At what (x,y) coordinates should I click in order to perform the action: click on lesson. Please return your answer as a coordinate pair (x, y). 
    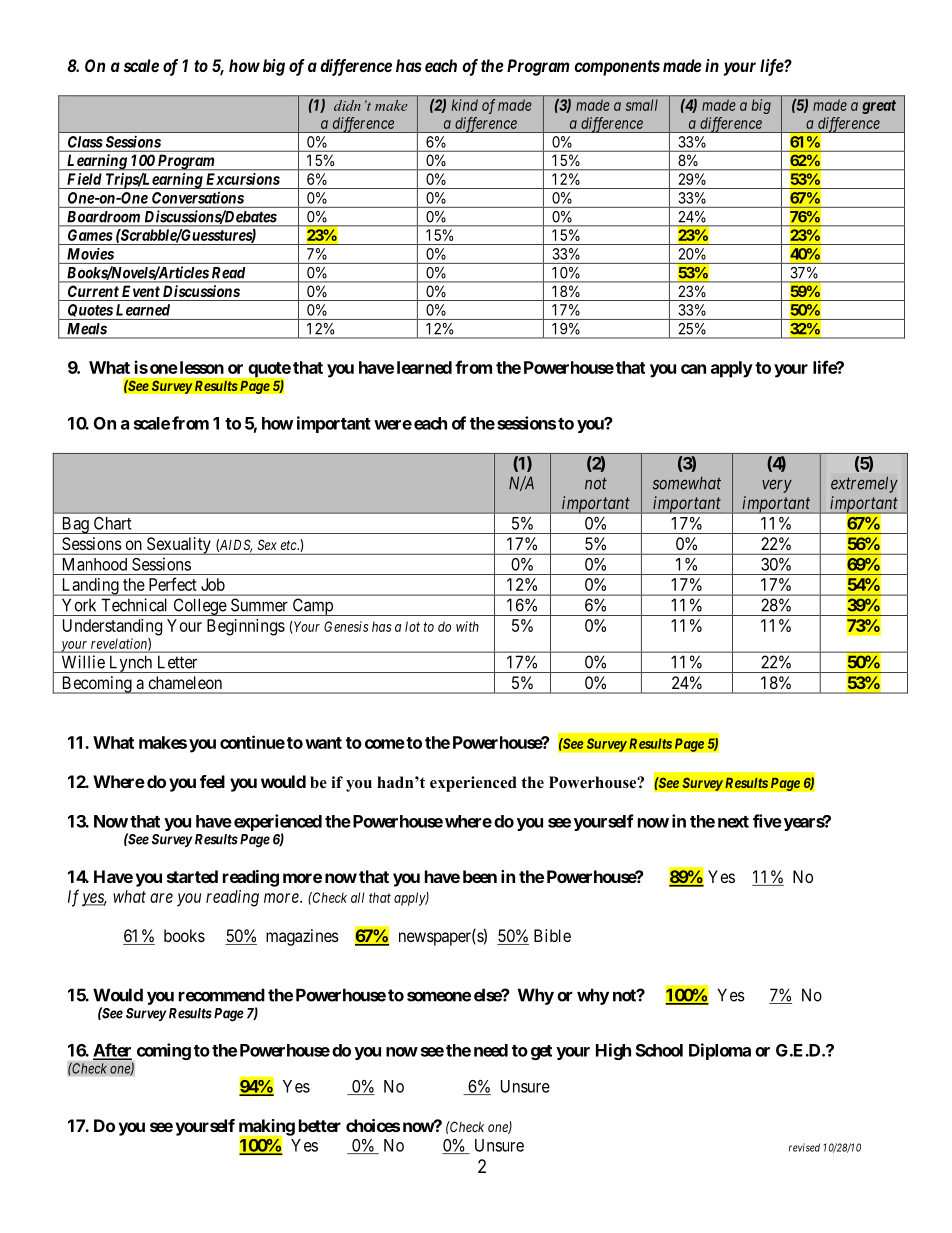
    Looking at the image, I should click on (200, 367).
